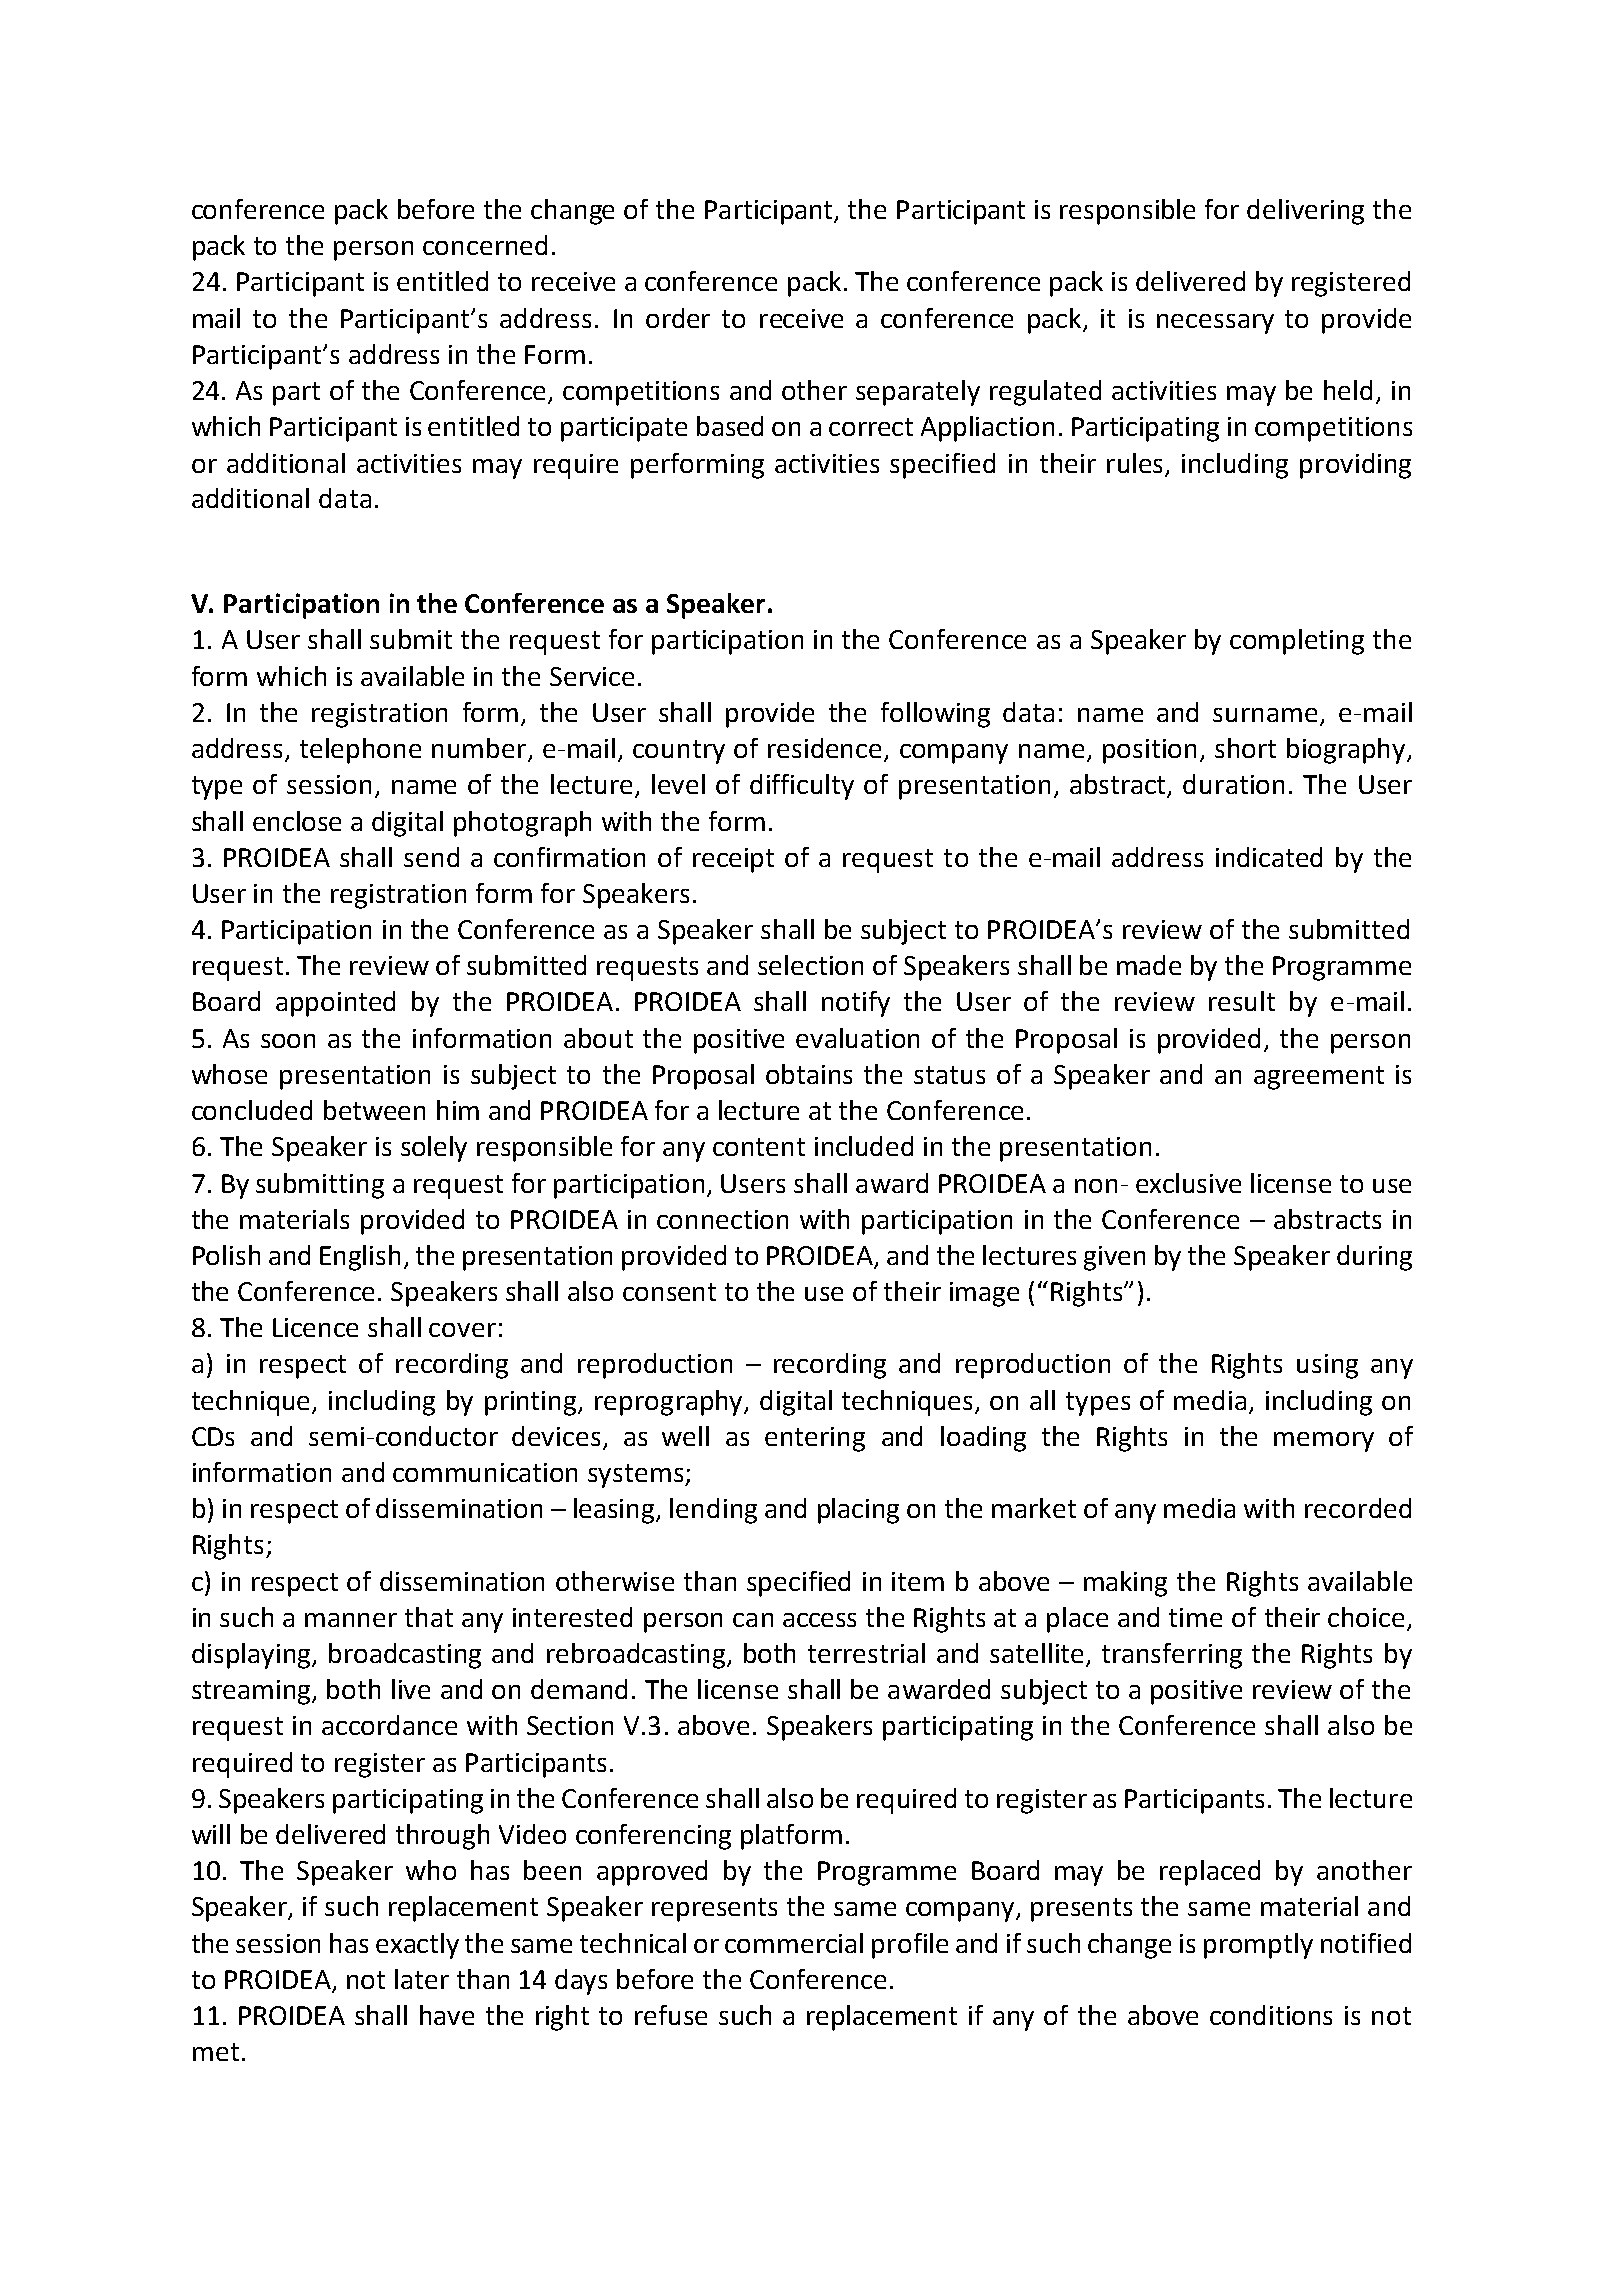  What do you see at coordinates (485, 245) in the document?
I see `concerned` at bounding box center [485, 245].
